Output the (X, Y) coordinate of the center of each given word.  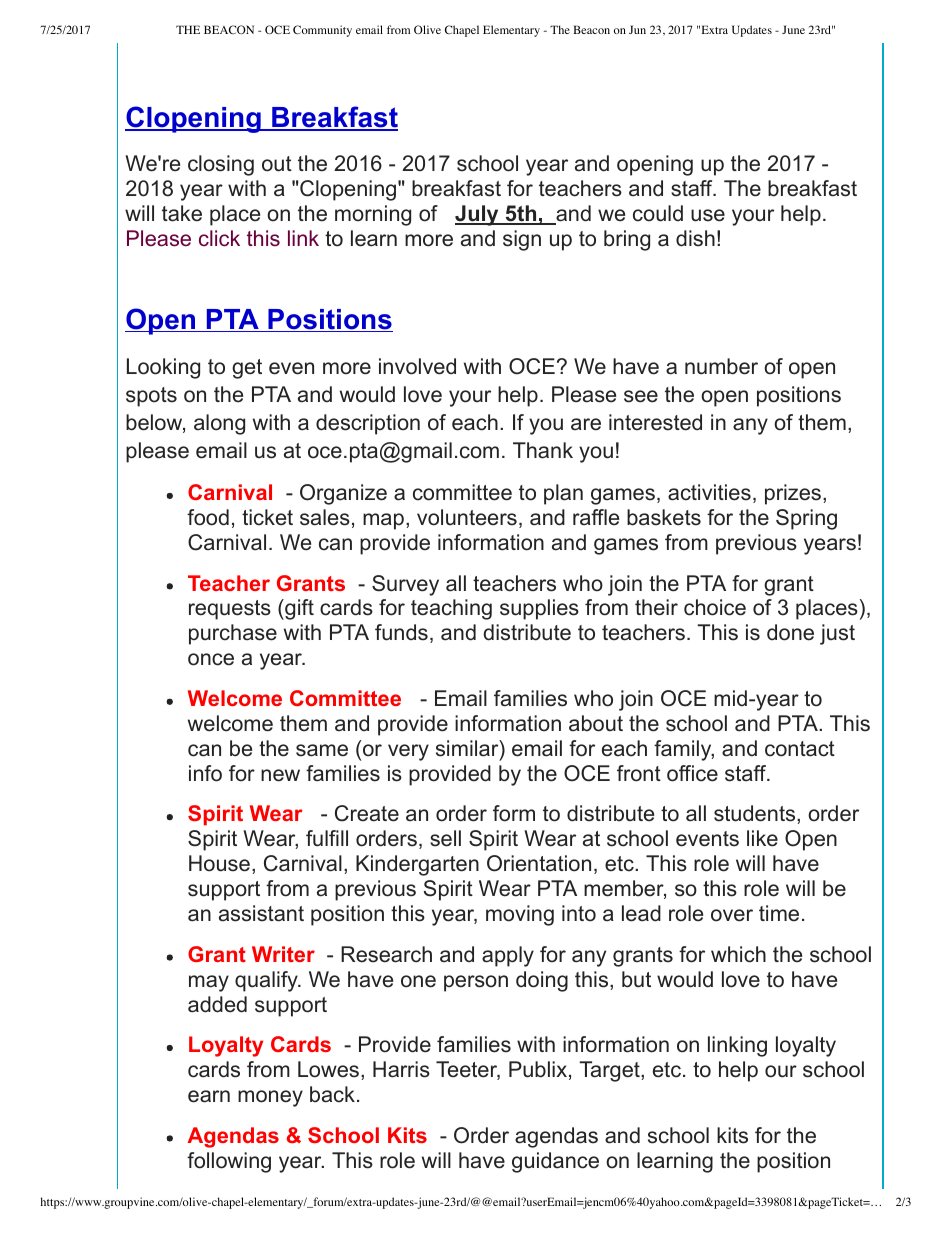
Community (322, 31)
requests (230, 610)
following (229, 1162)
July (478, 215)
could (658, 213)
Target (610, 1071)
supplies (539, 609)
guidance (555, 1162)
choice (715, 607)
